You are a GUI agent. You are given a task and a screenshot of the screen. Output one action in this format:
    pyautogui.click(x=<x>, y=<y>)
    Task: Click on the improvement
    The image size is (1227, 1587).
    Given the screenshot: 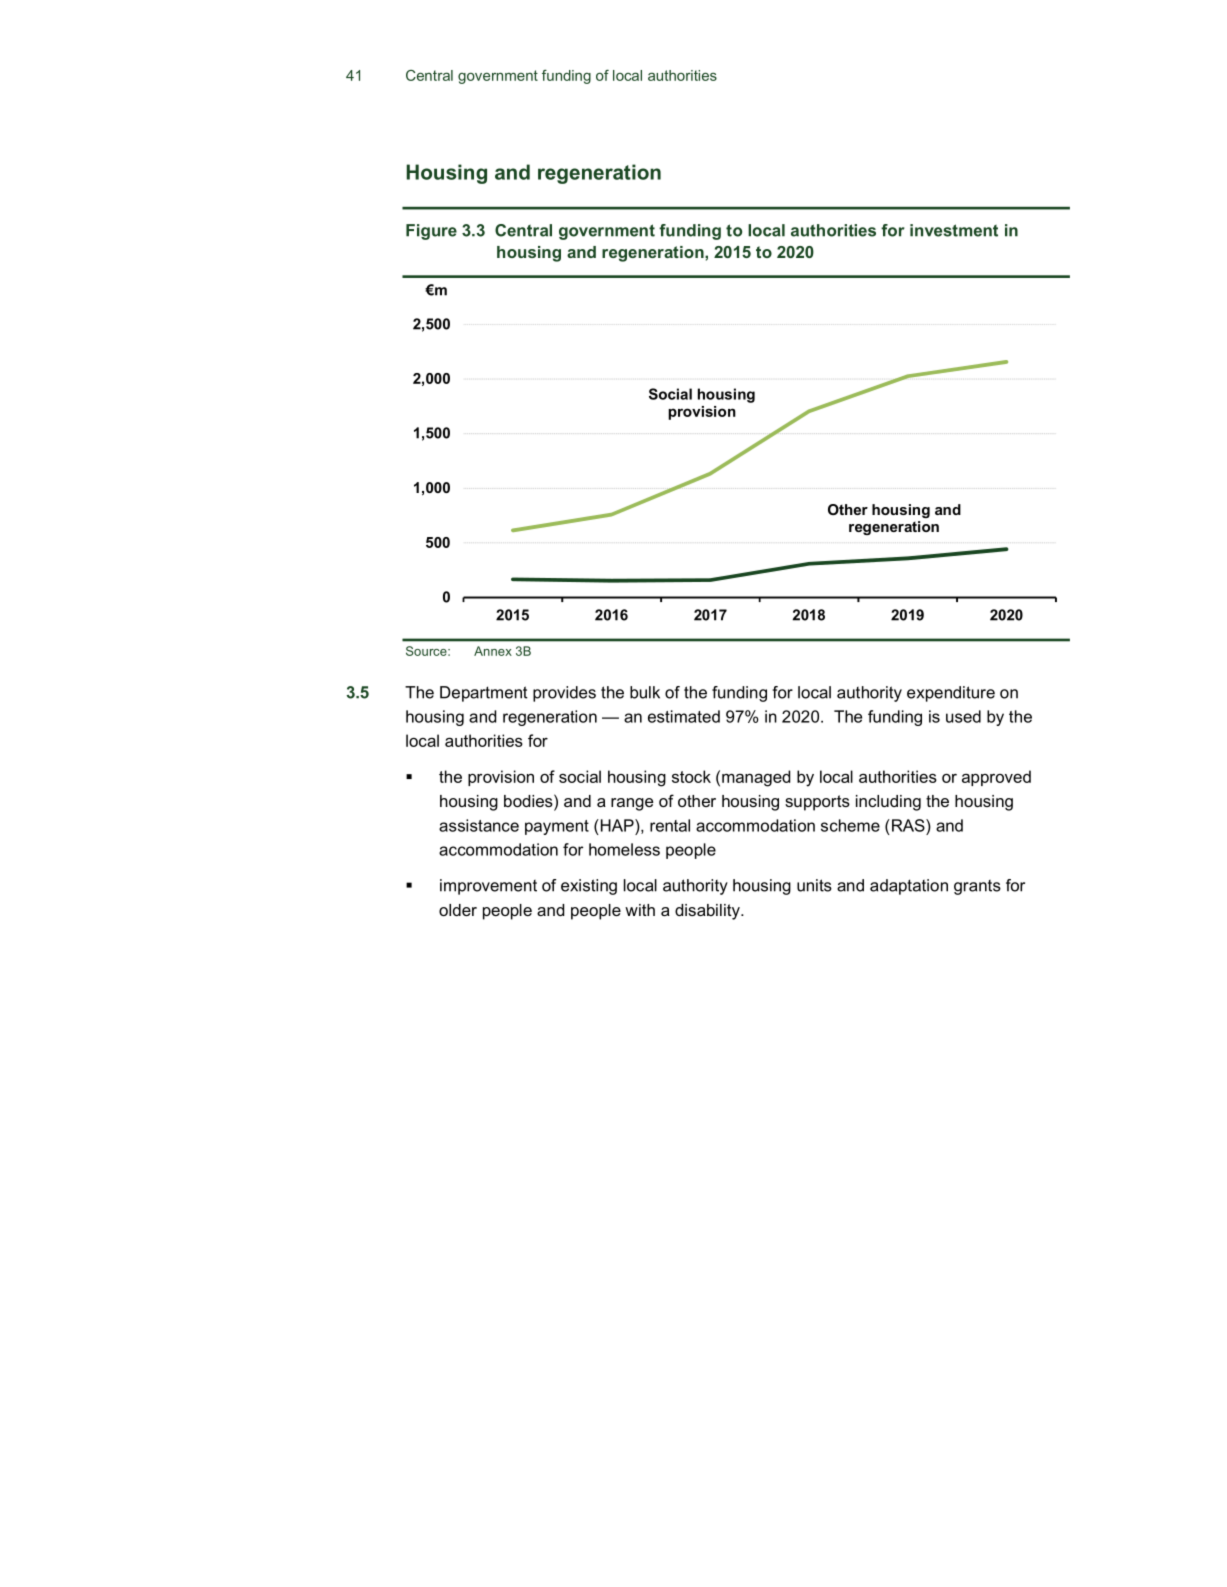 What is the action you would take?
    pyautogui.click(x=488, y=887)
